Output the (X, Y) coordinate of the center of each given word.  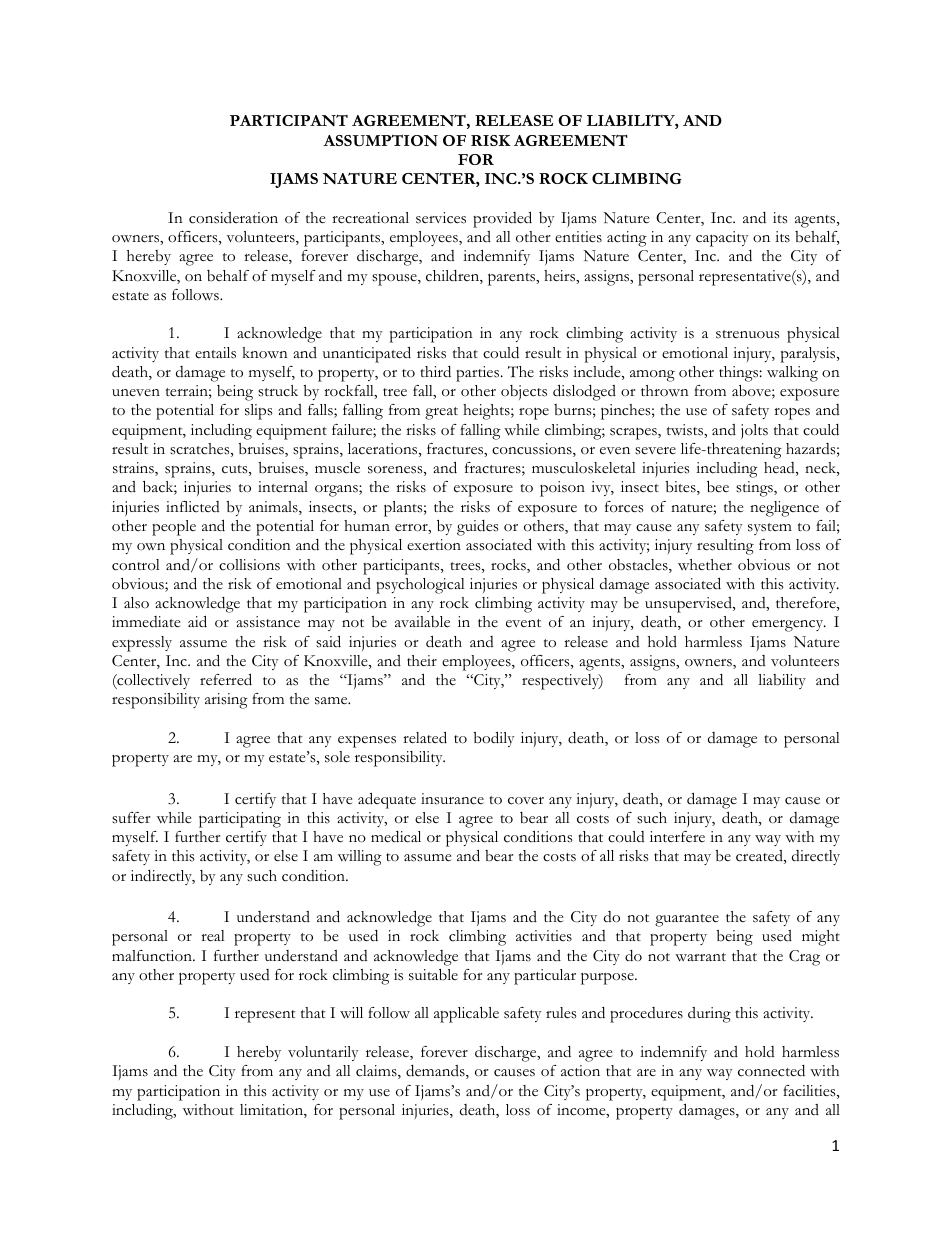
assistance (268, 622)
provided (502, 219)
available (422, 622)
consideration (233, 218)
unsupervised (689, 605)
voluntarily (323, 1053)
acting (627, 239)
